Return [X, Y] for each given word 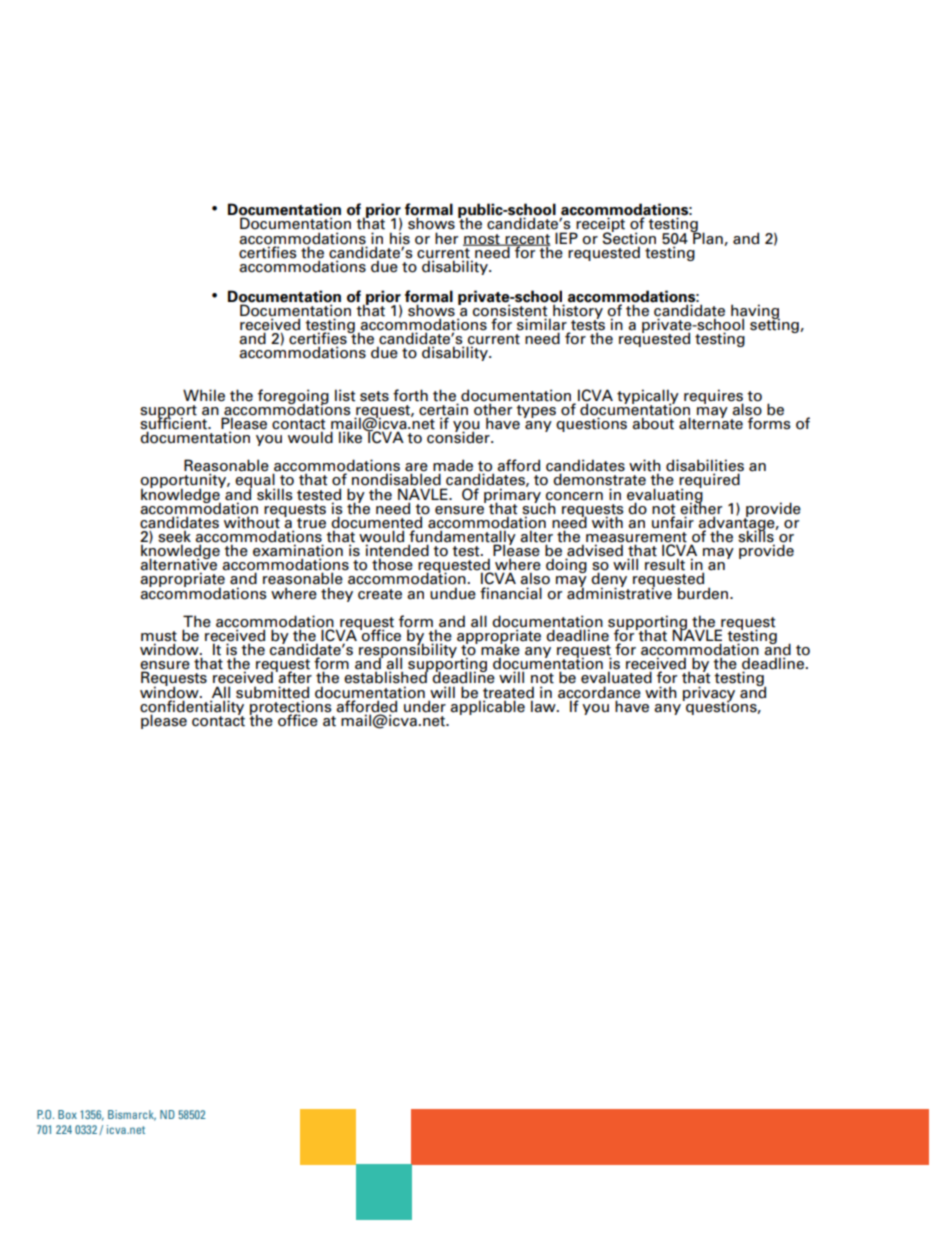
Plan [708, 238]
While [204, 395]
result [665, 564]
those [392, 564]
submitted [272, 692]
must [159, 637]
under [425, 705]
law [543, 705]
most [482, 240]
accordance [599, 692]
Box [67, 1114]
